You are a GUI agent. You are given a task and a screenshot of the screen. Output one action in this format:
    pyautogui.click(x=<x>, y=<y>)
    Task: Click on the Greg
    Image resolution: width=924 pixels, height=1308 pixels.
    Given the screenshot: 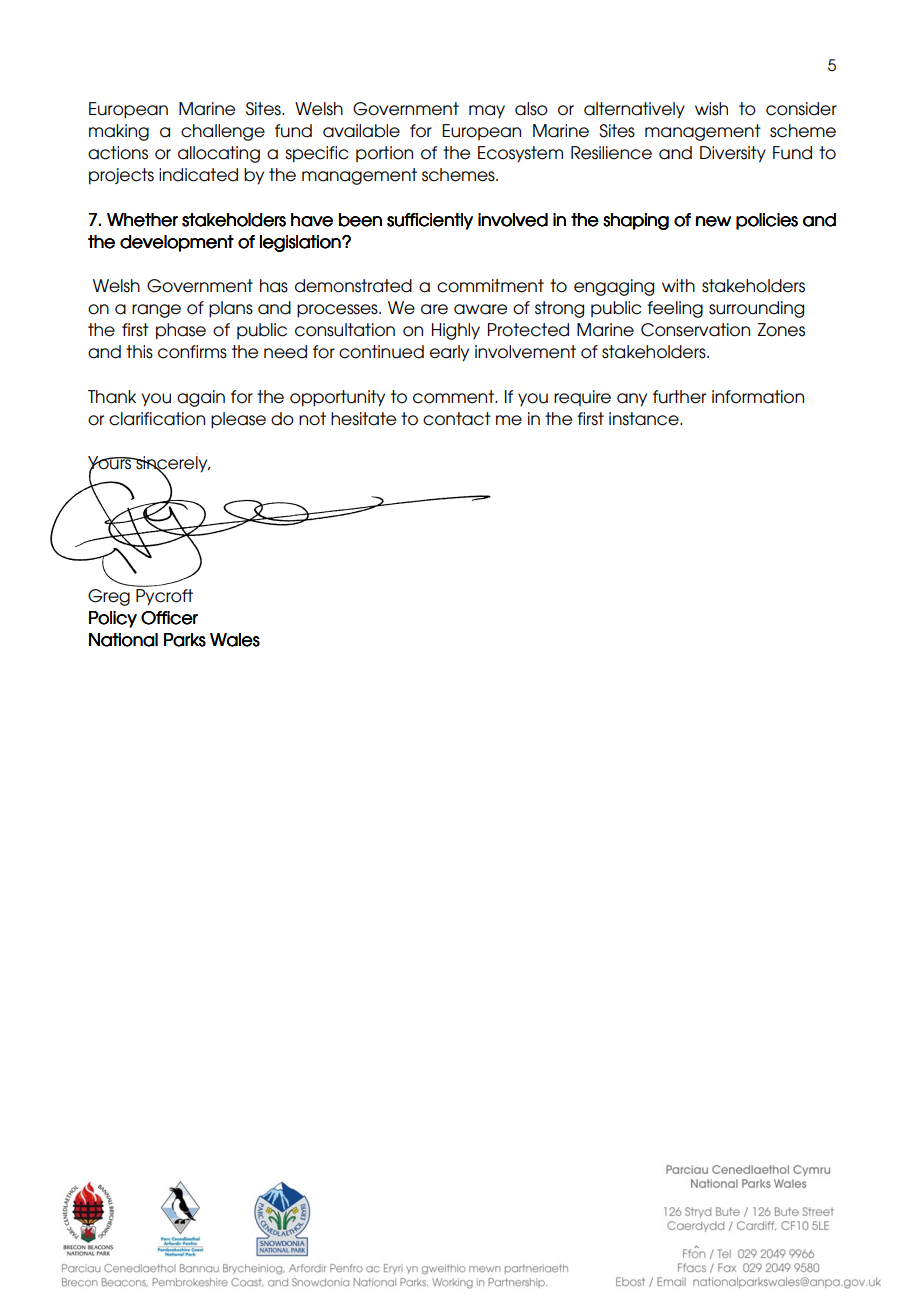 What is the action you would take?
    pyautogui.click(x=109, y=597)
